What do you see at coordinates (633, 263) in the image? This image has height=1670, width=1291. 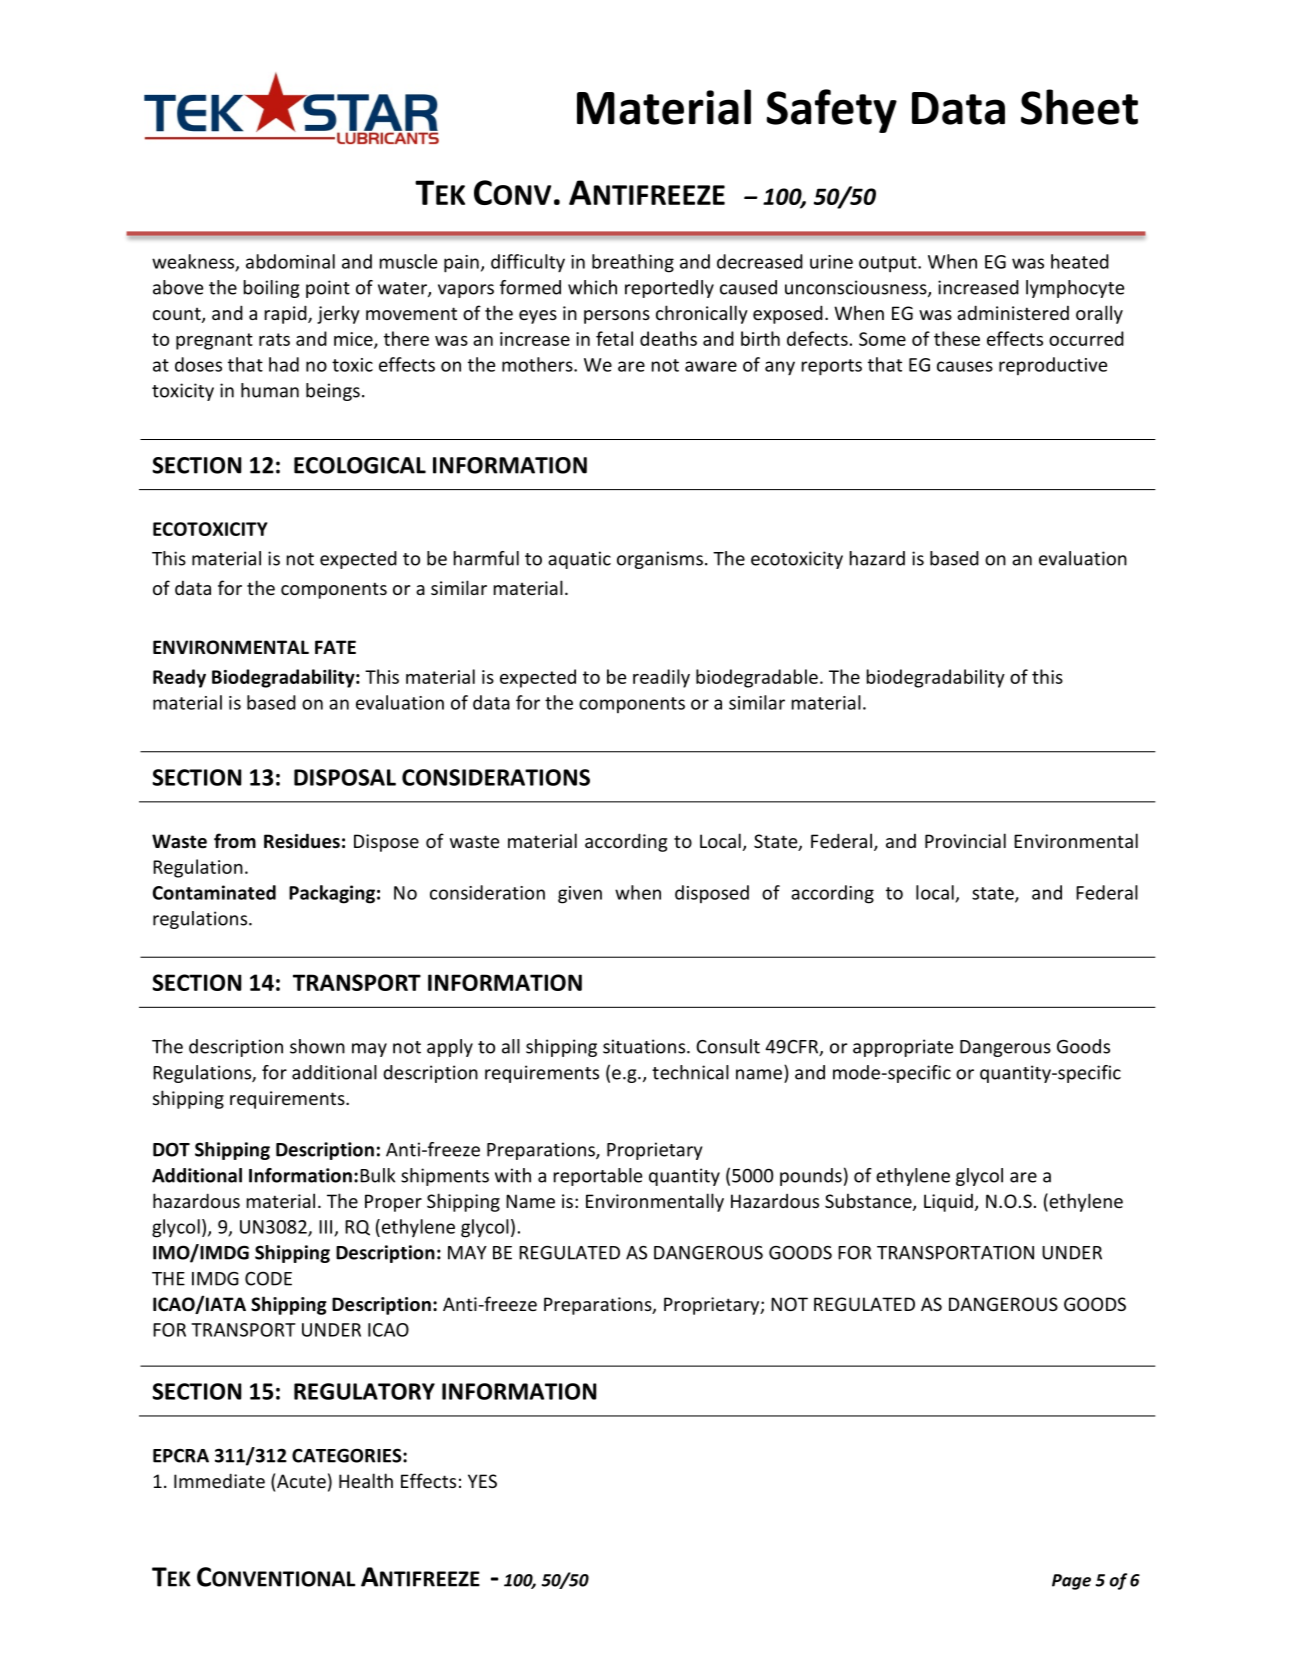 I see `breathing` at bounding box center [633, 263].
